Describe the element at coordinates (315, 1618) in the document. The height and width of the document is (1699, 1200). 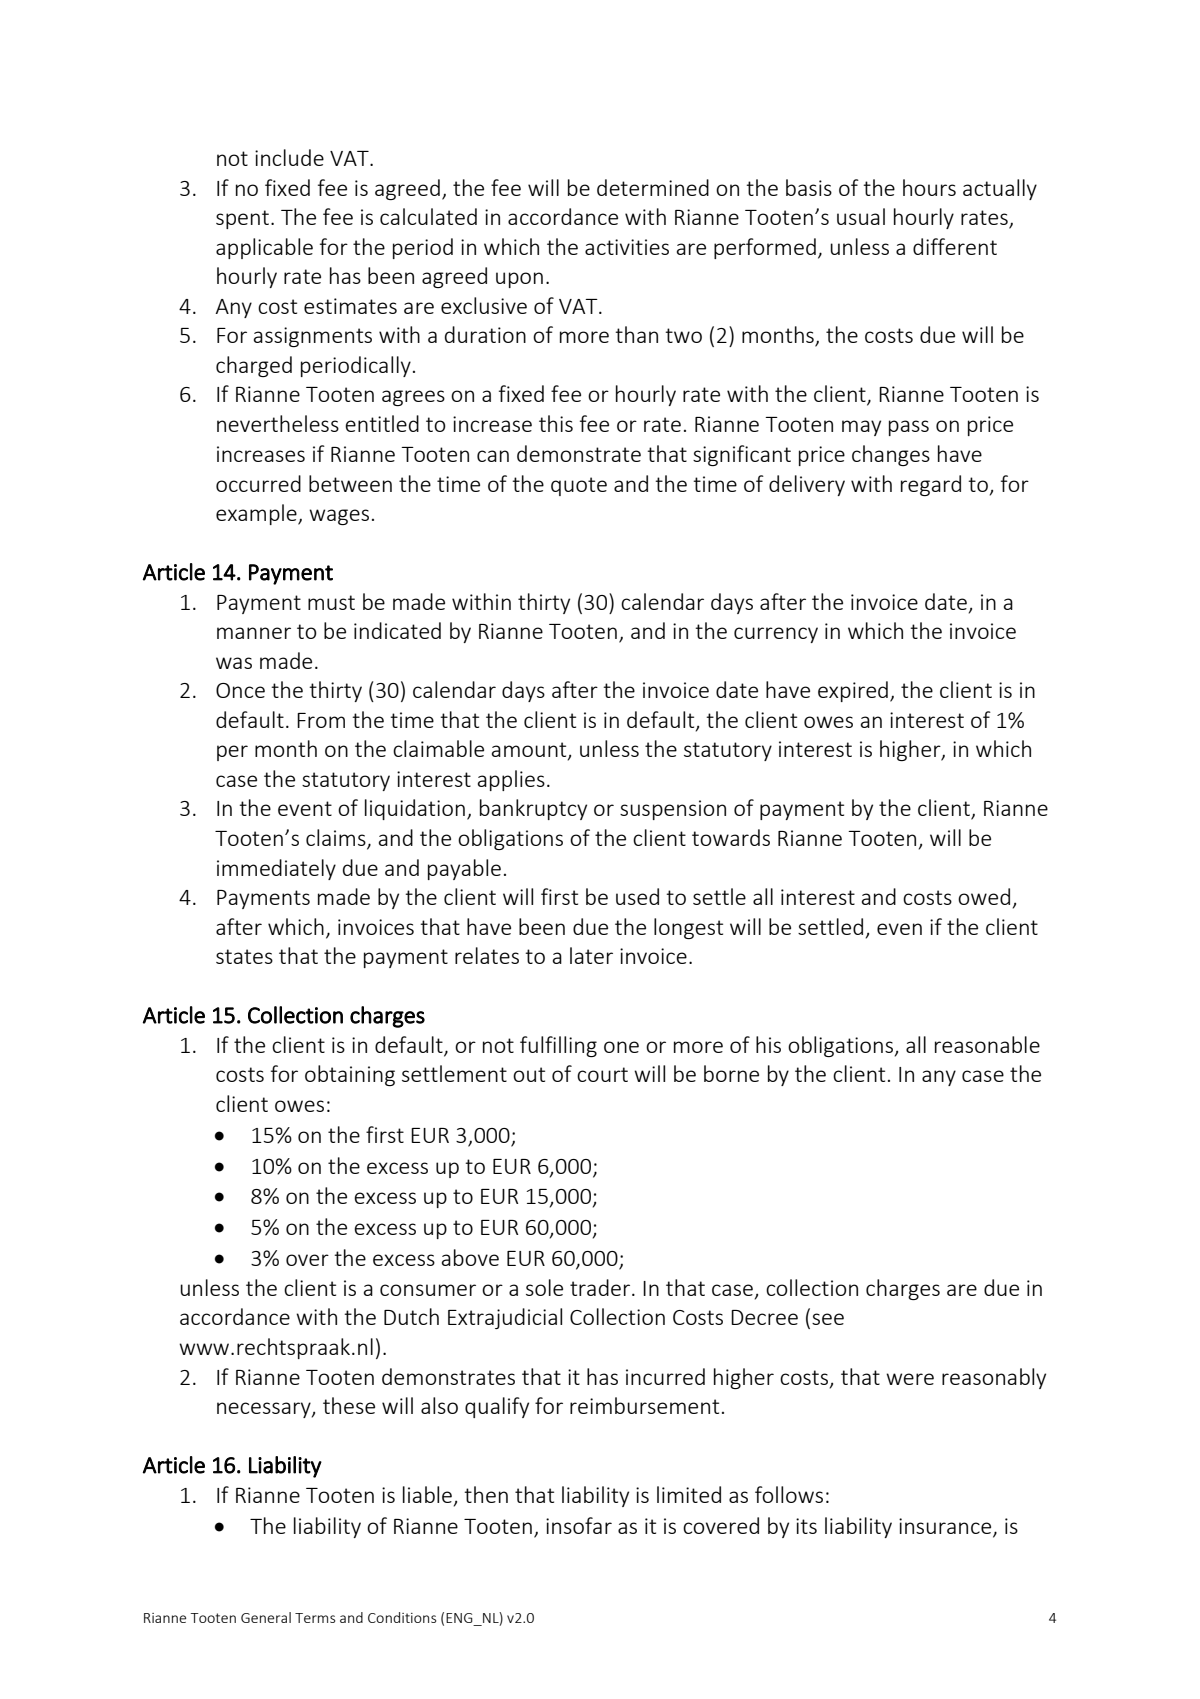
I see `Terms` at that location.
